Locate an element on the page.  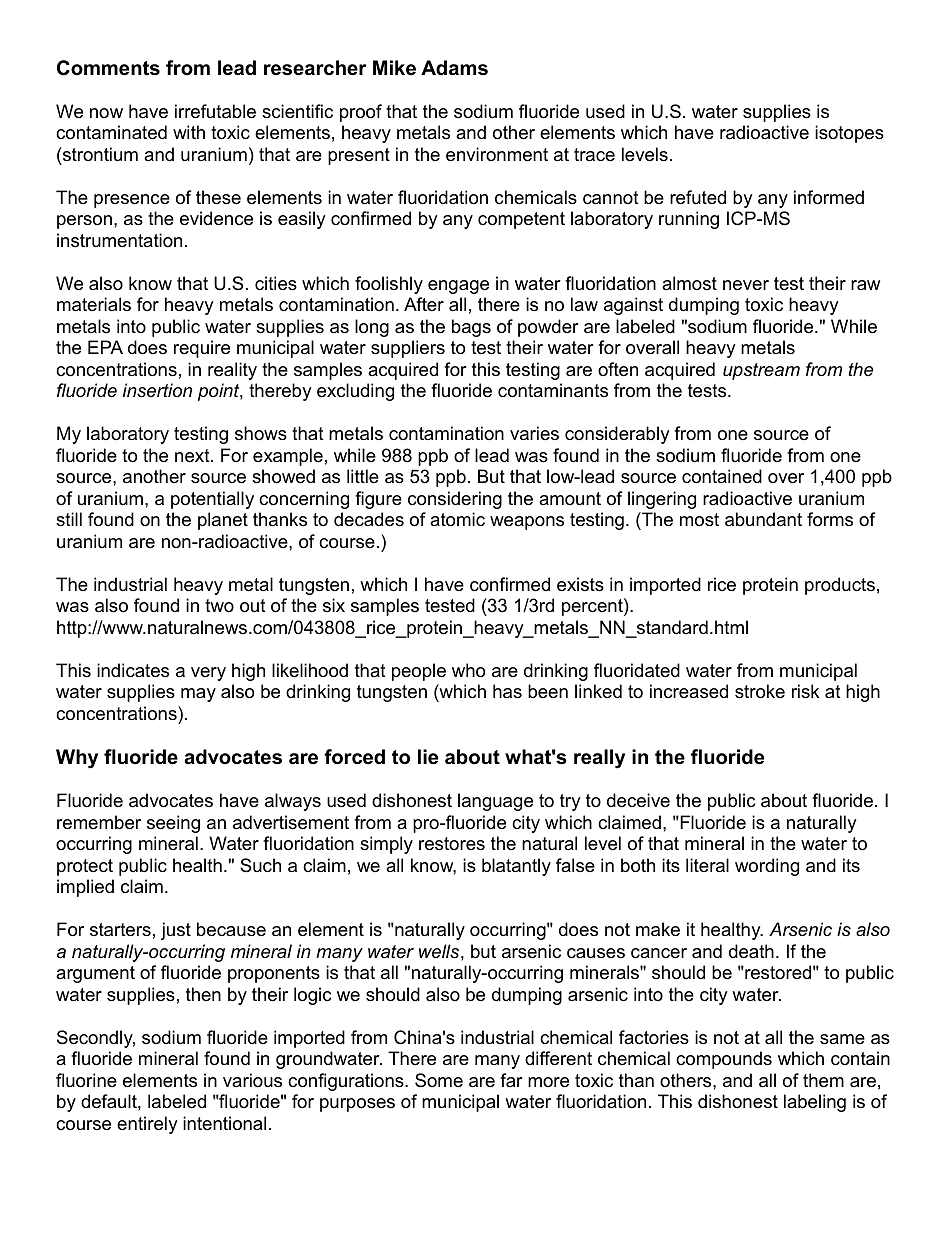
two is located at coordinates (219, 605).
